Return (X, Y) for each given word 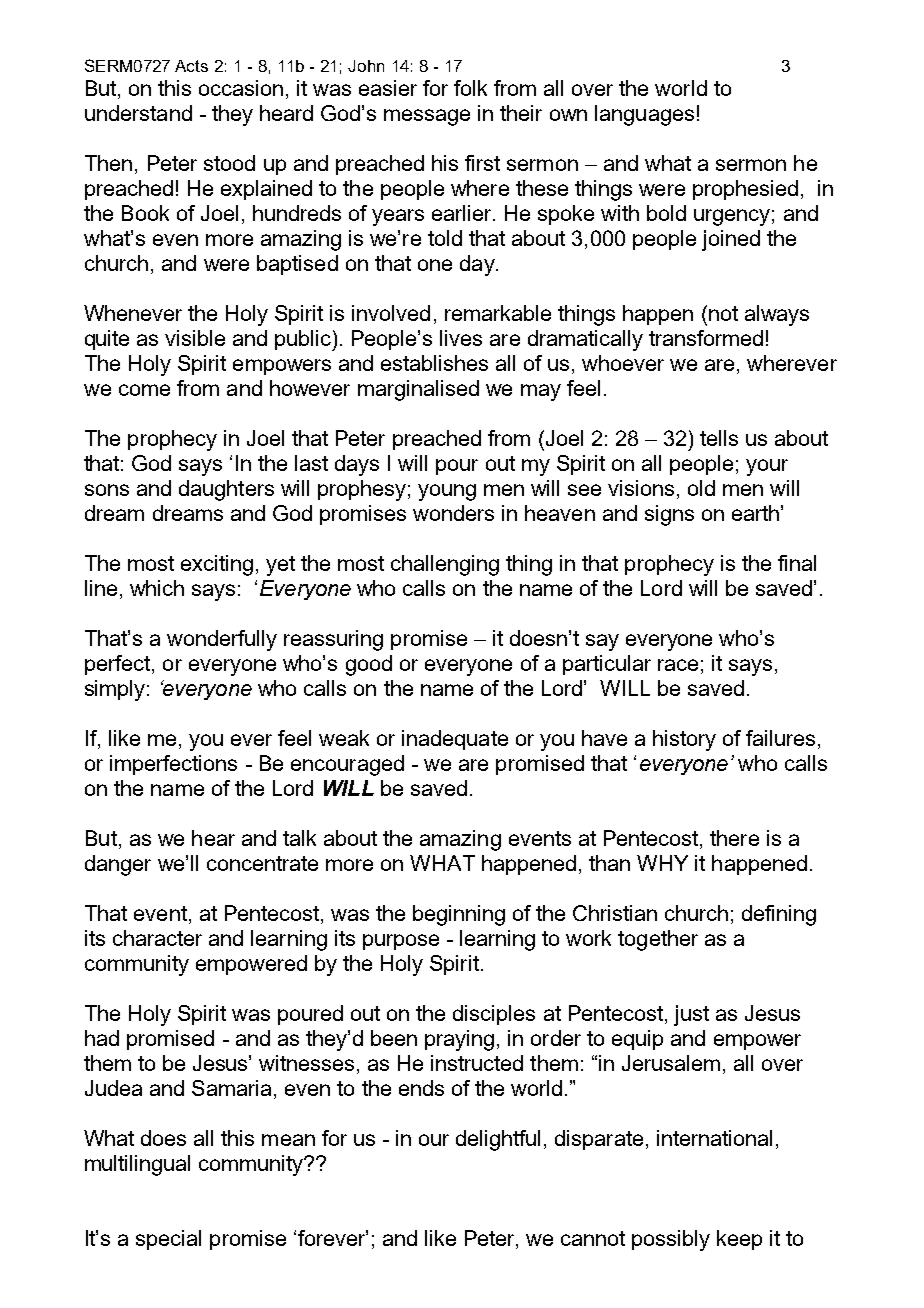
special (168, 1240)
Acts (191, 66)
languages (644, 115)
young (447, 492)
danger (118, 865)
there (734, 838)
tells (719, 438)
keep (739, 1240)
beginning (459, 915)
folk (470, 88)
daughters (226, 490)
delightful (498, 1140)
